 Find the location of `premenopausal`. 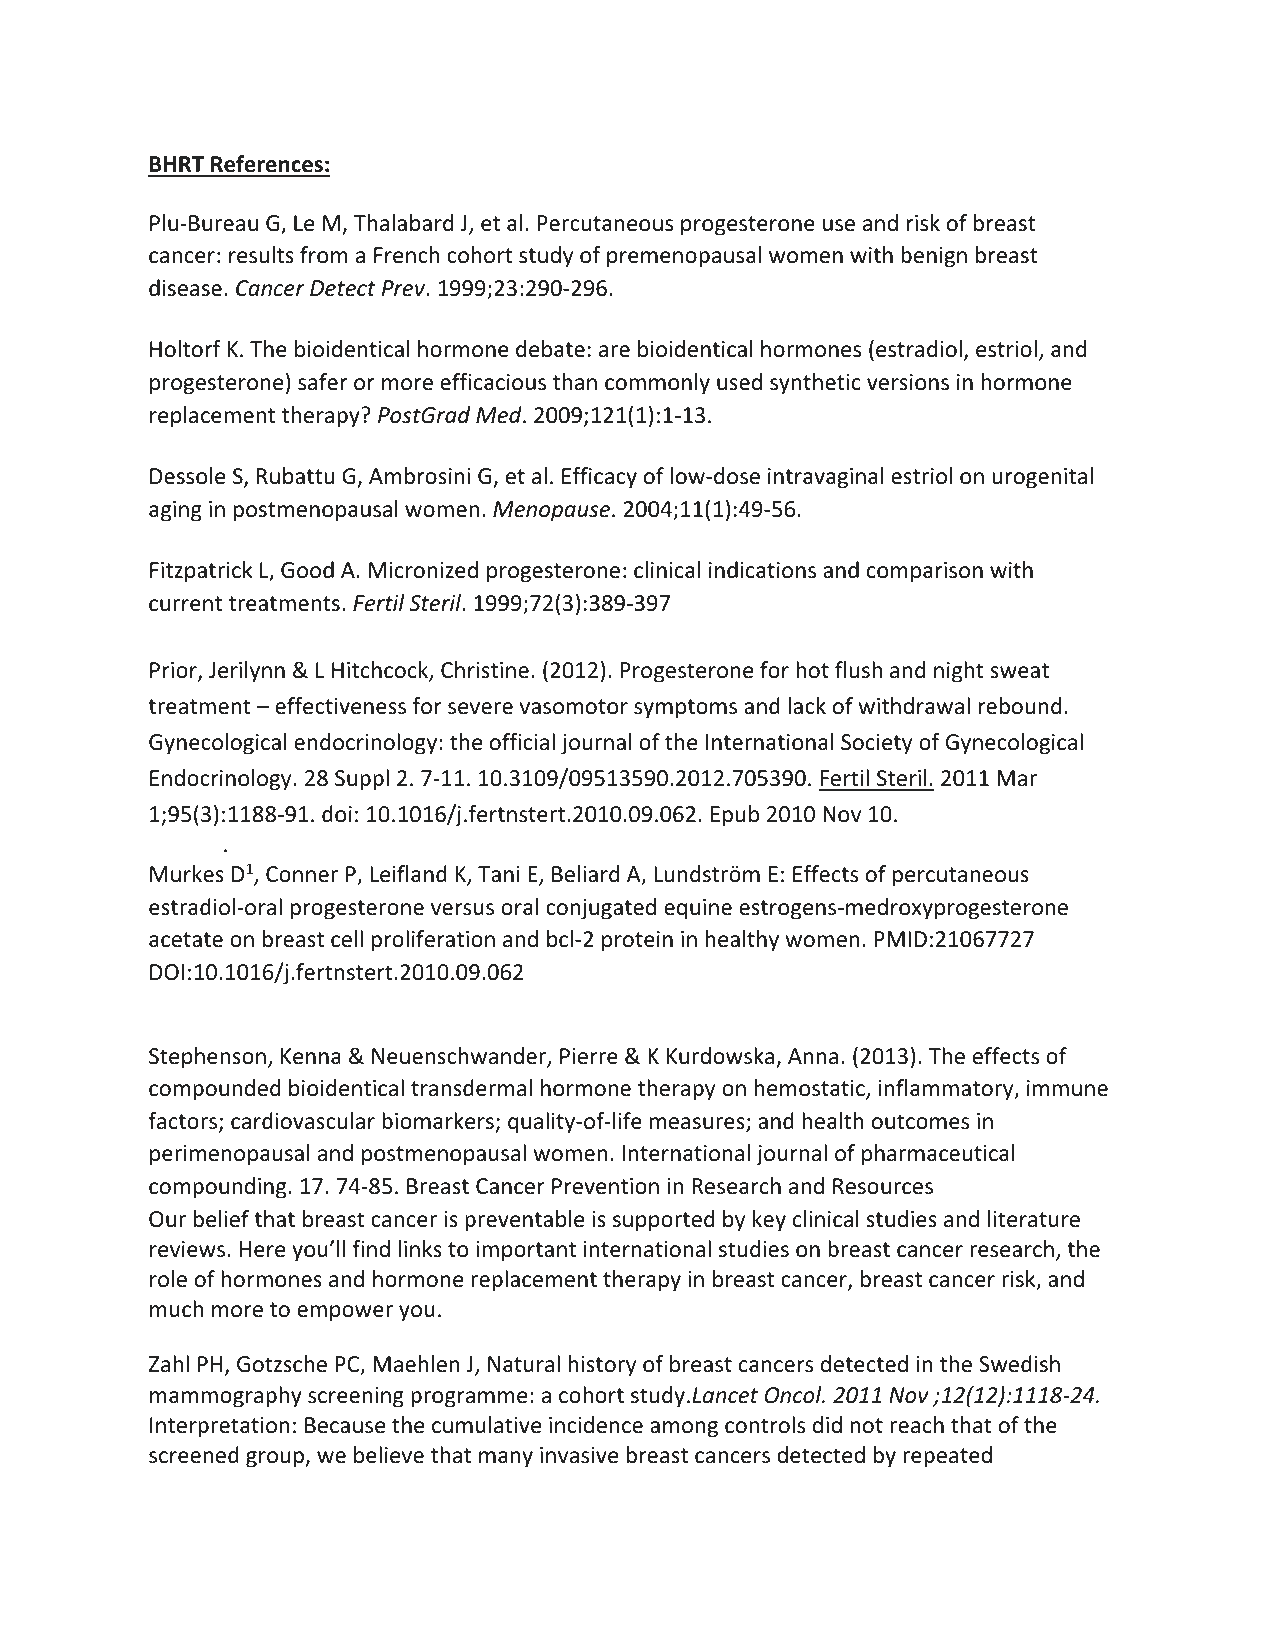

premenopausal is located at coordinates (684, 257).
